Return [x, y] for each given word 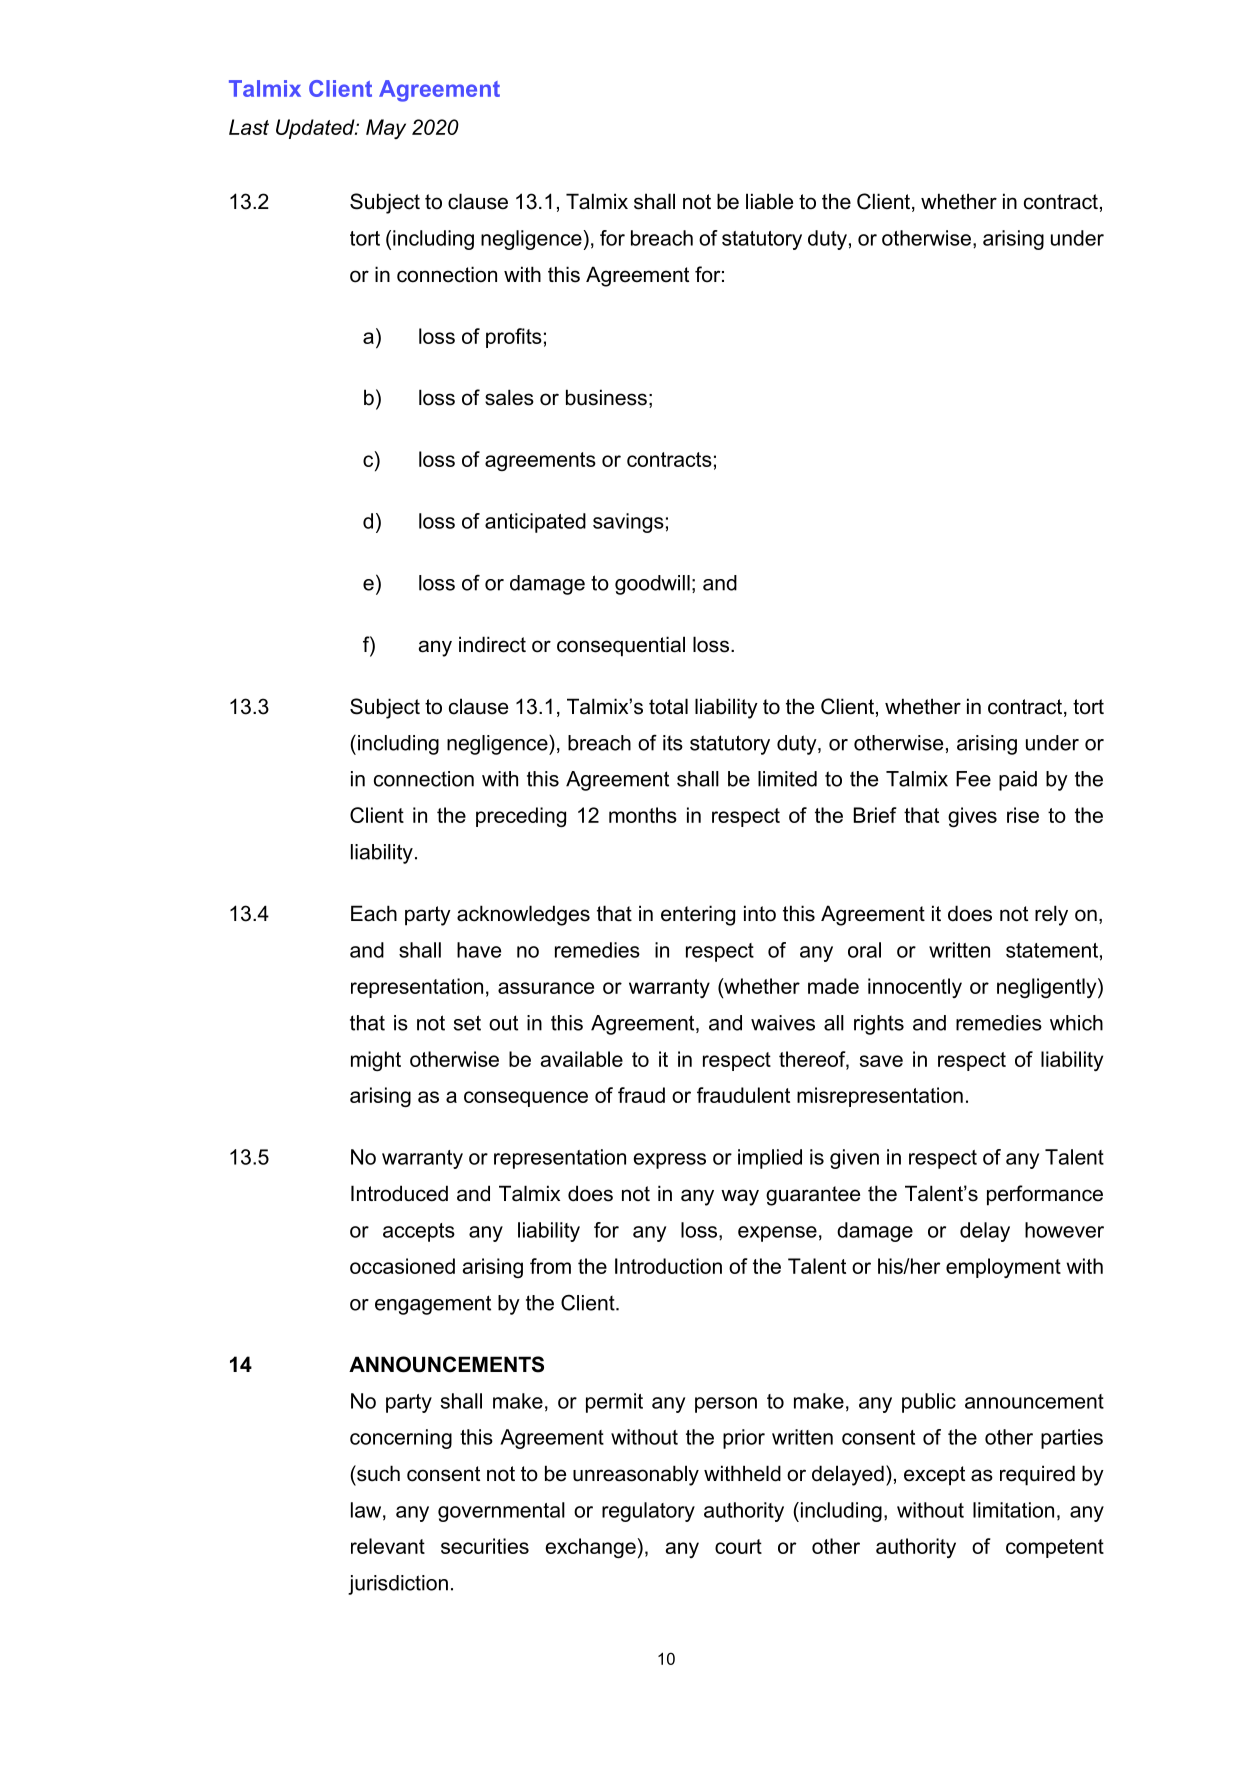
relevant [388, 1546]
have [479, 950]
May [386, 129]
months [643, 815]
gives [972, 817]
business [606, 397]
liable [769, 201]
